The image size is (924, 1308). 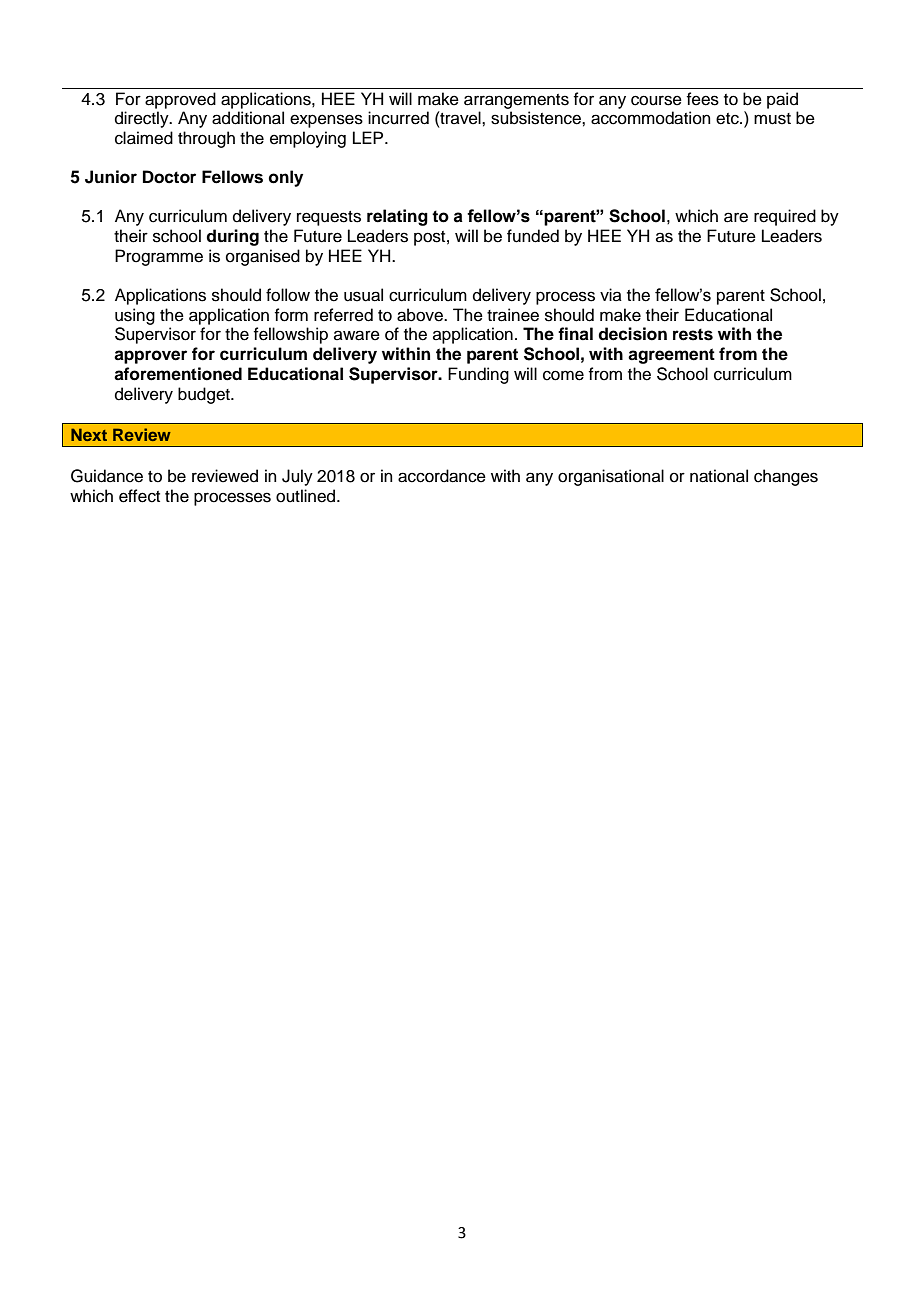 What do you see at coordinates (135, 316) in the page?
I see `using` at bounding box center [135, 316].
